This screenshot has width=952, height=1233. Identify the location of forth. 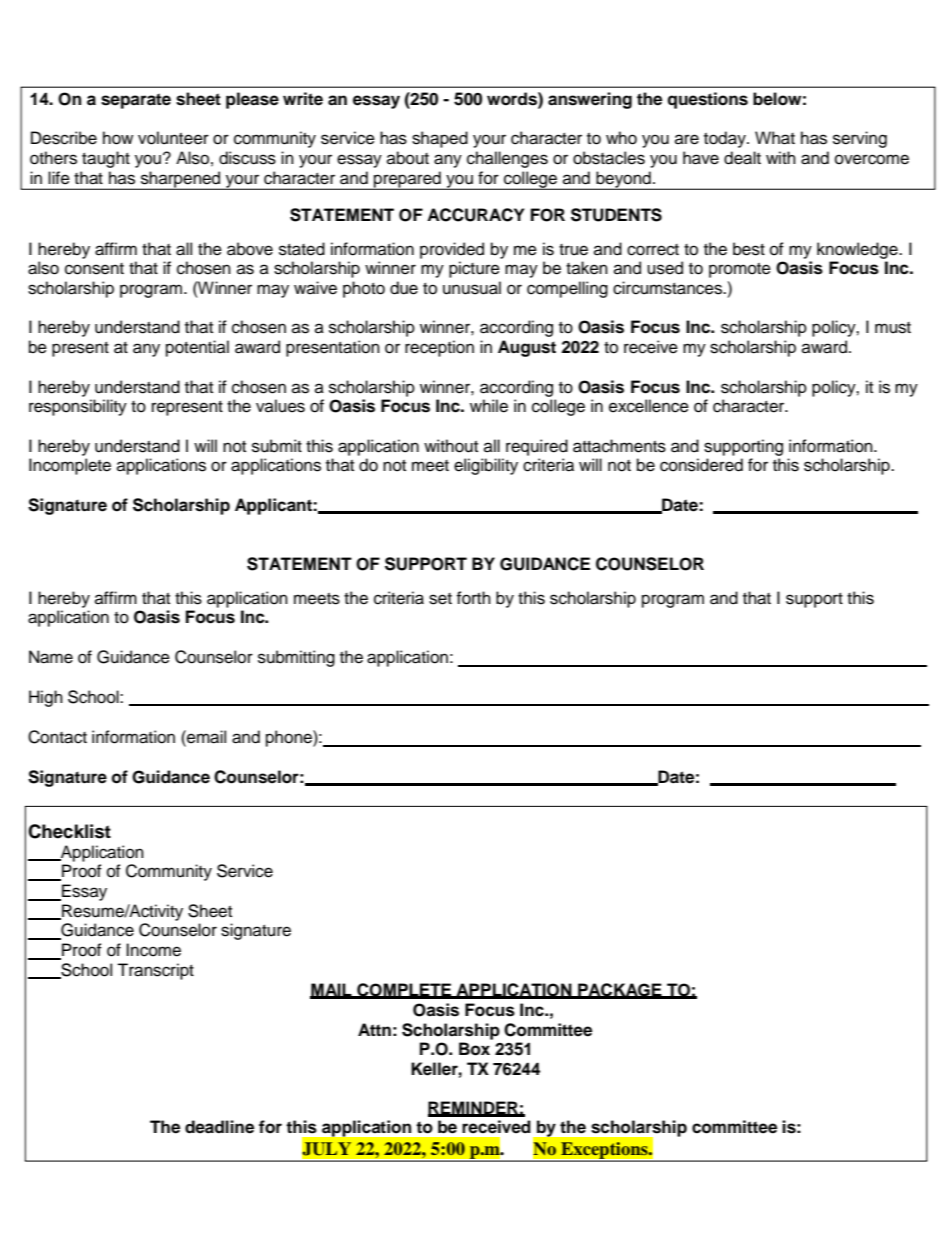
(473, 598).
